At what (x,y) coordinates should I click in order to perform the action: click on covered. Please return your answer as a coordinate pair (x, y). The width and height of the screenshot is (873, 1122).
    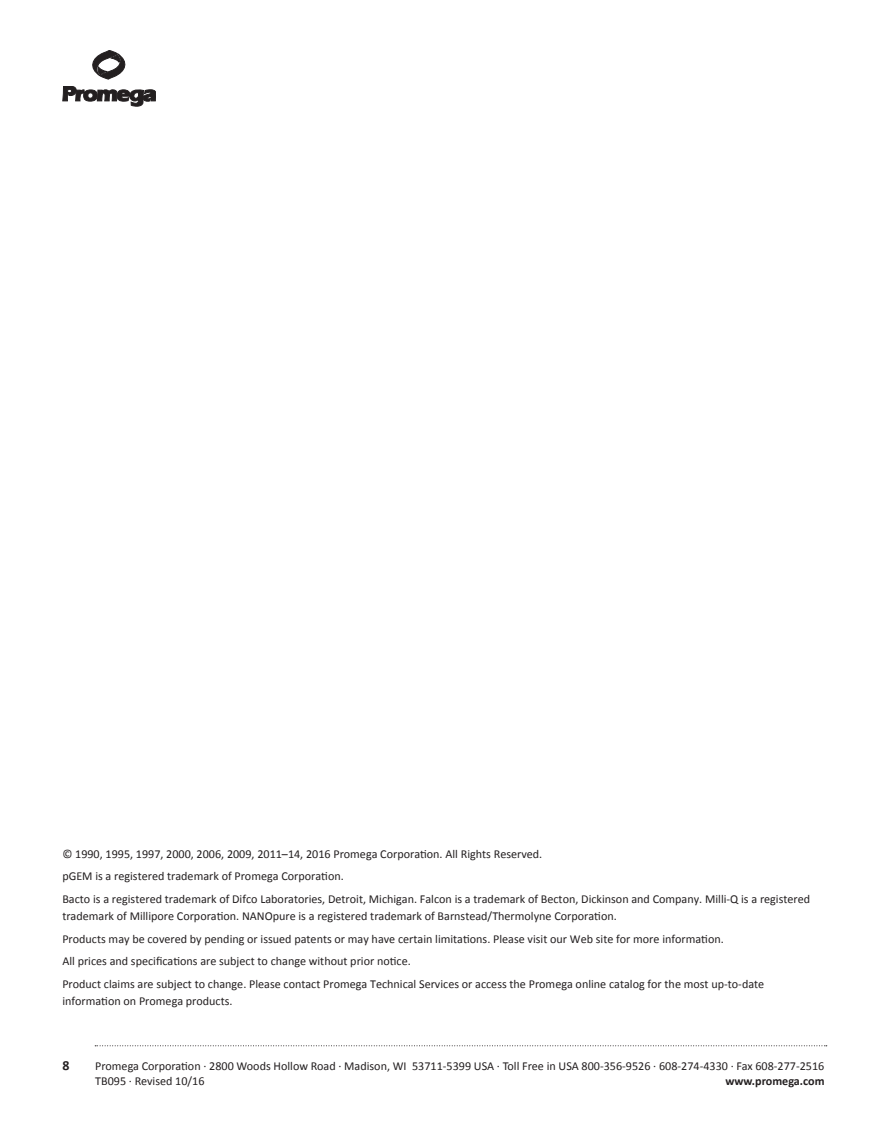
    Looking at the image, I should click on (167, 939).
